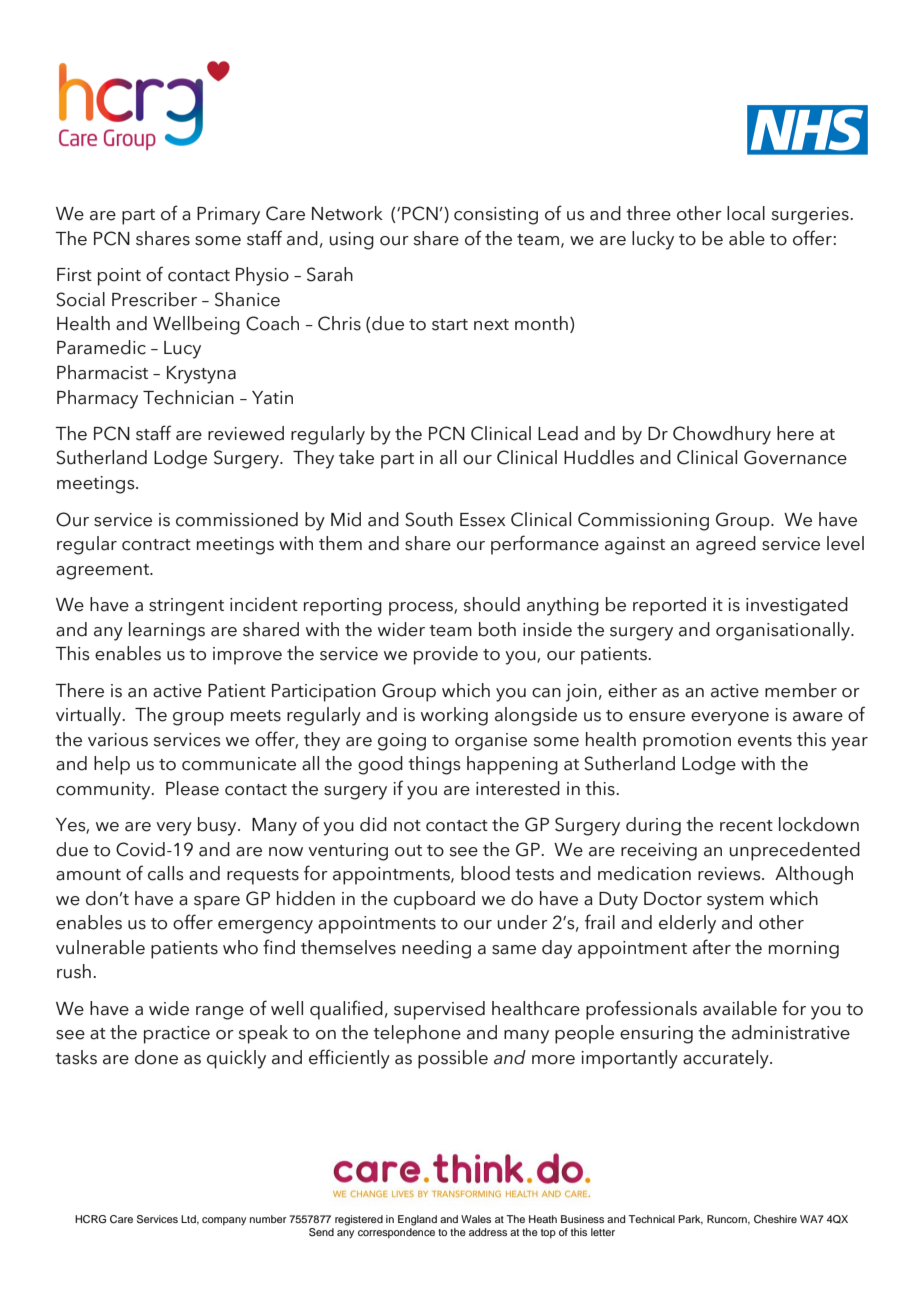 The width and height of the page is (924, 1308). Describe the element at coordinates (496, 216) in the page. I see `consisting` at that location.
